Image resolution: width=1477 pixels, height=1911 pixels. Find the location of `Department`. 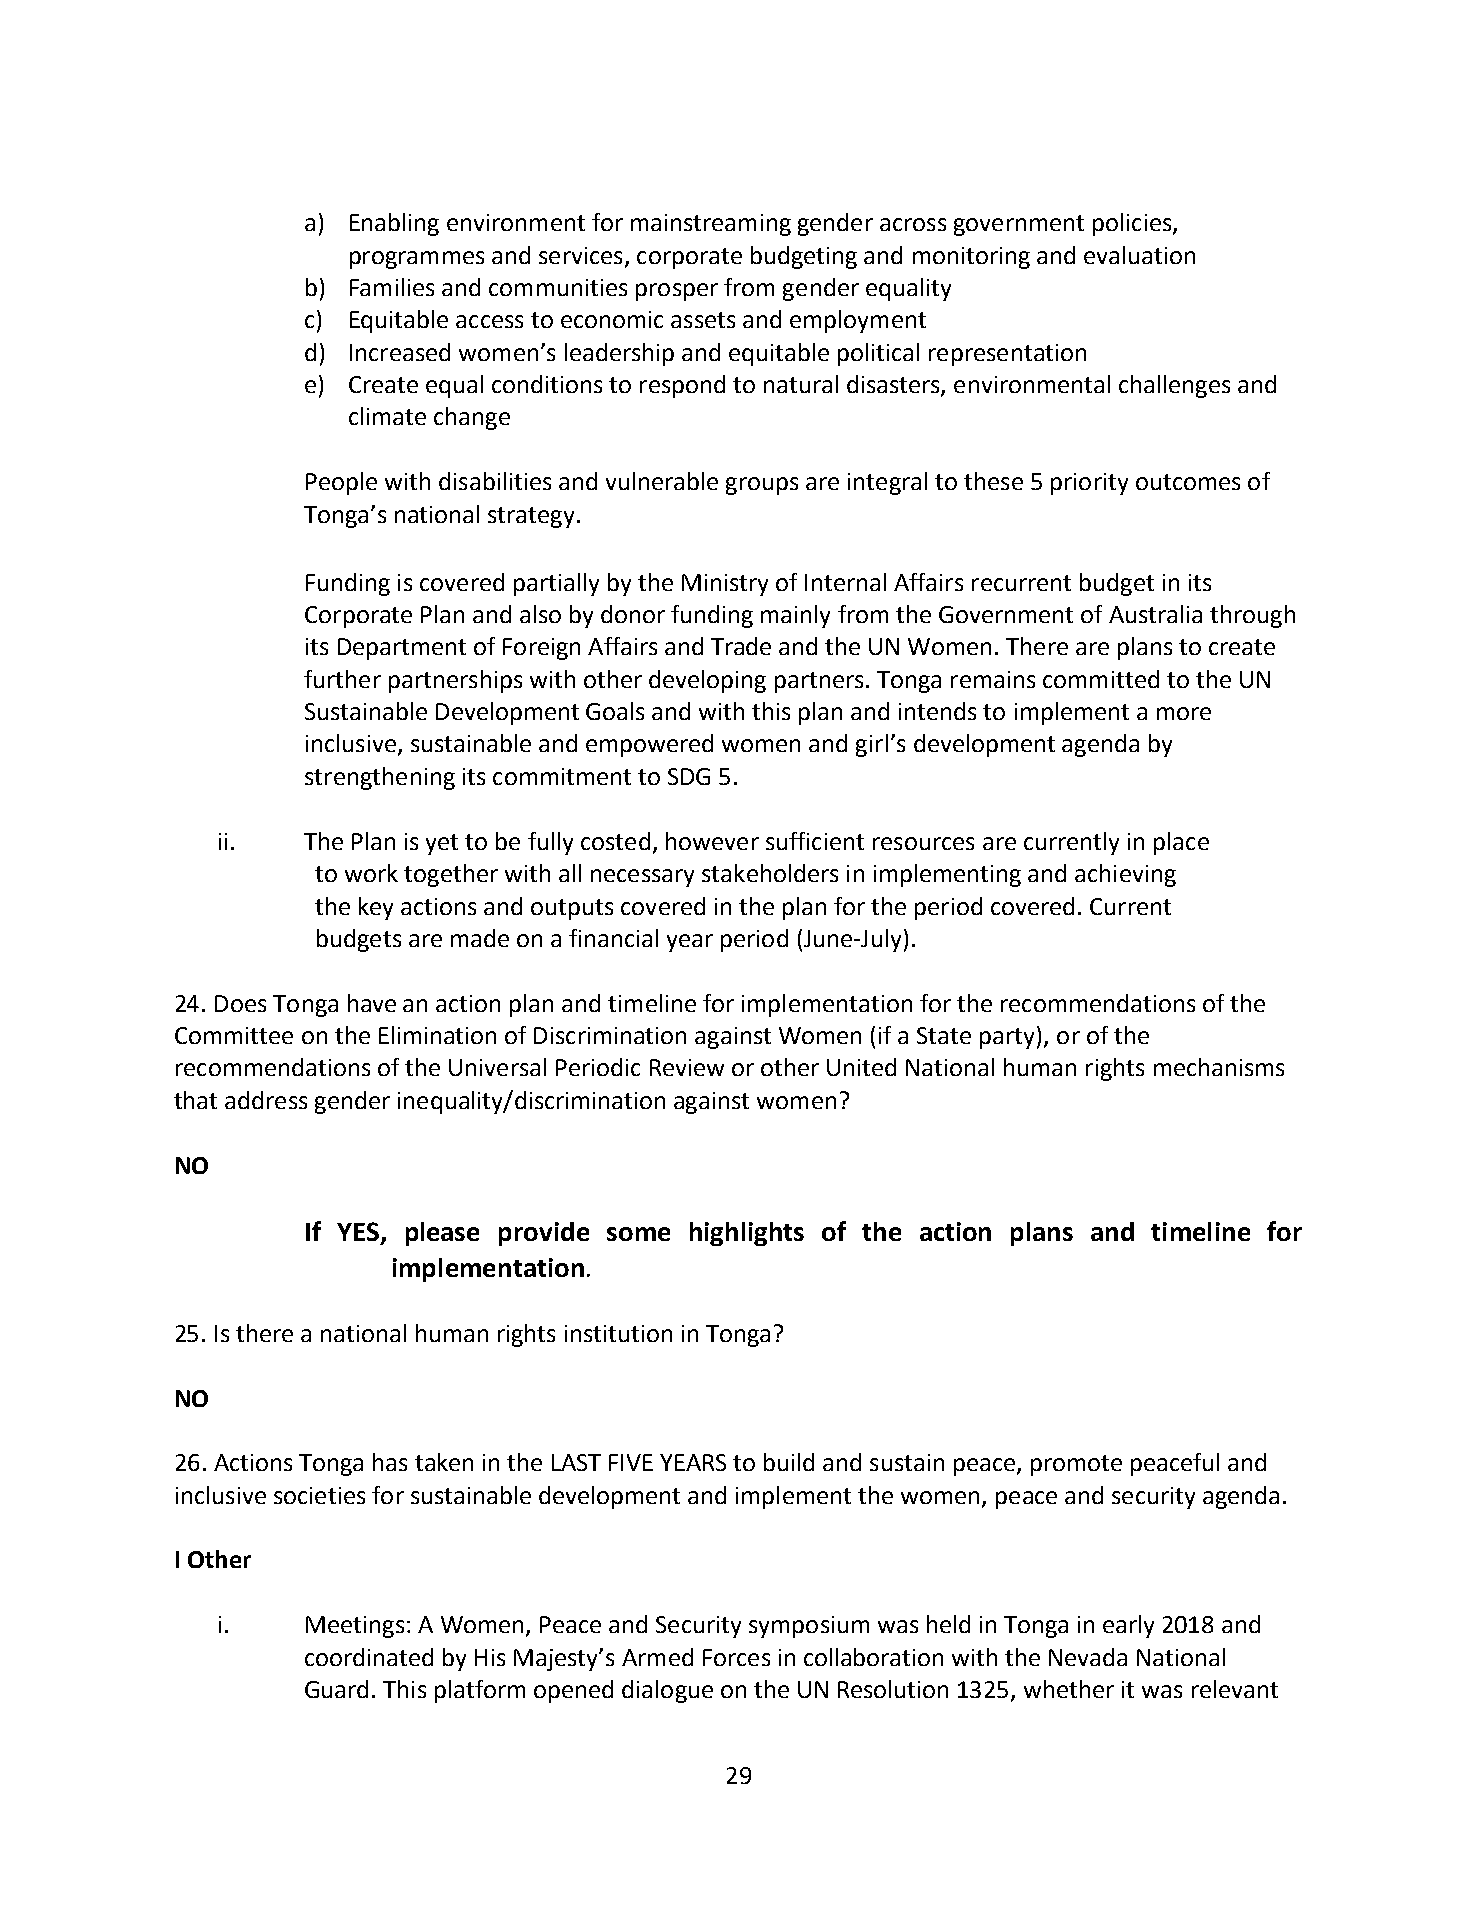

Department is located at coordinates (402, 649).
